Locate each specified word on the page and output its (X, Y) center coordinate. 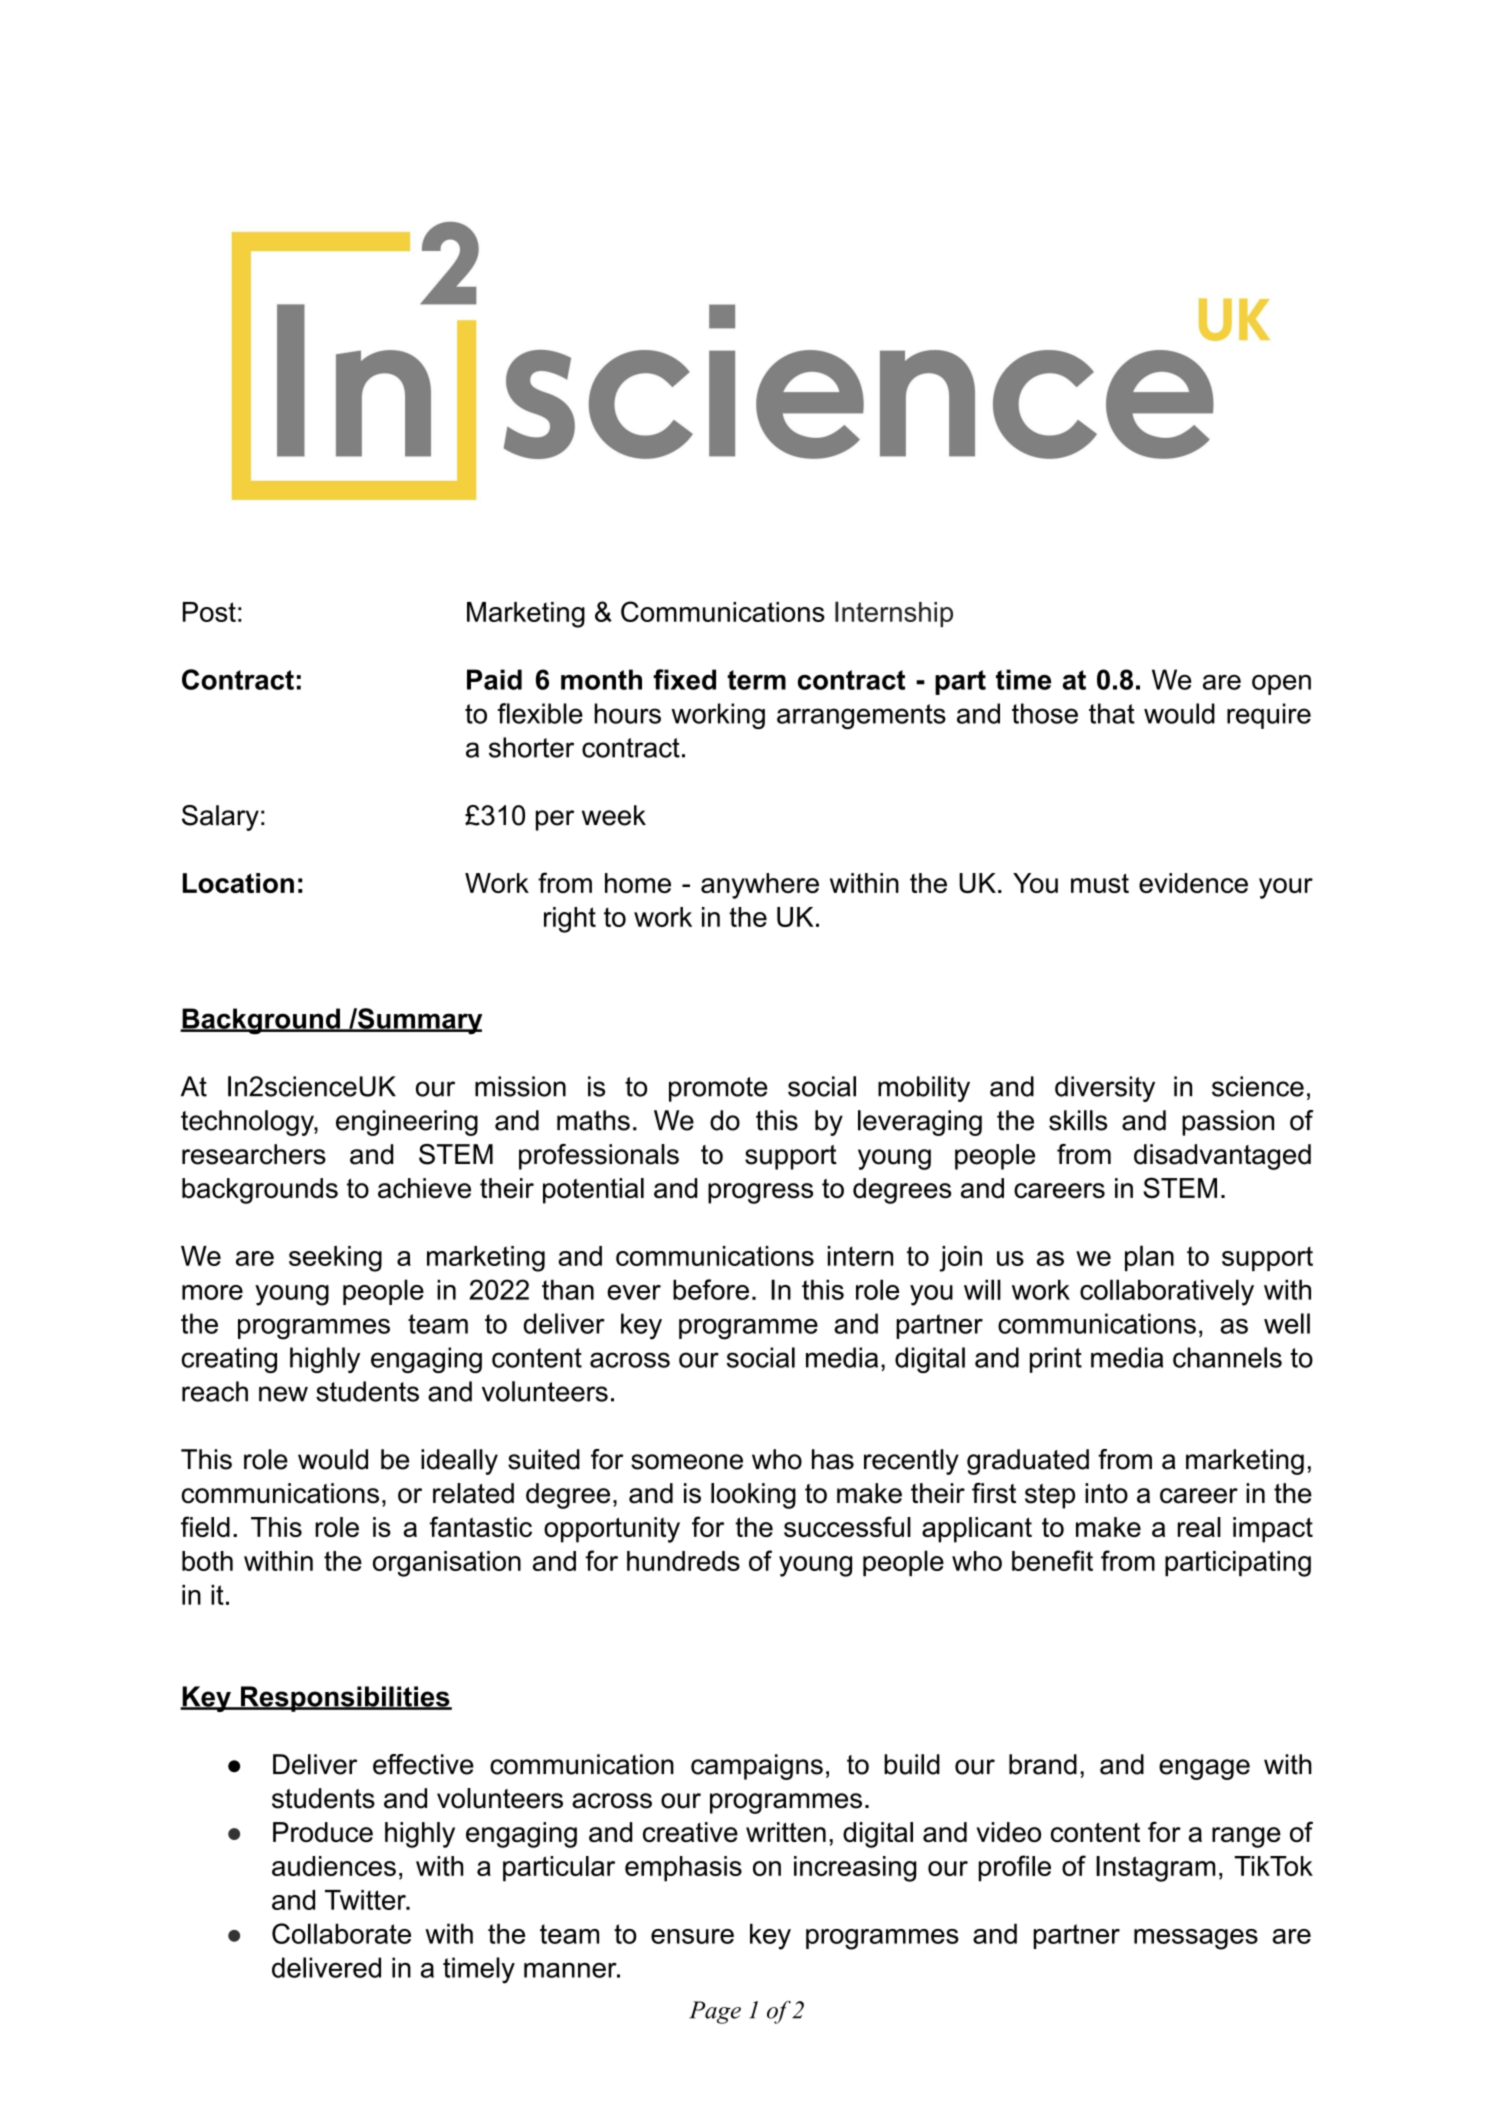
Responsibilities (345, 1699)
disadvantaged (1222, 1157)
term (756, 680)
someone (687, 1462)
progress (760, 1193)
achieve (424, 1188)
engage (1204, 1769)
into (1106, 1493)
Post (209, 612)
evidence (1193, 883)
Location (238, 883)
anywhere (760, 886)
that (1112, 713)
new (283, 1394)
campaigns (757, 1767)
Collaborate (341, 1933)
